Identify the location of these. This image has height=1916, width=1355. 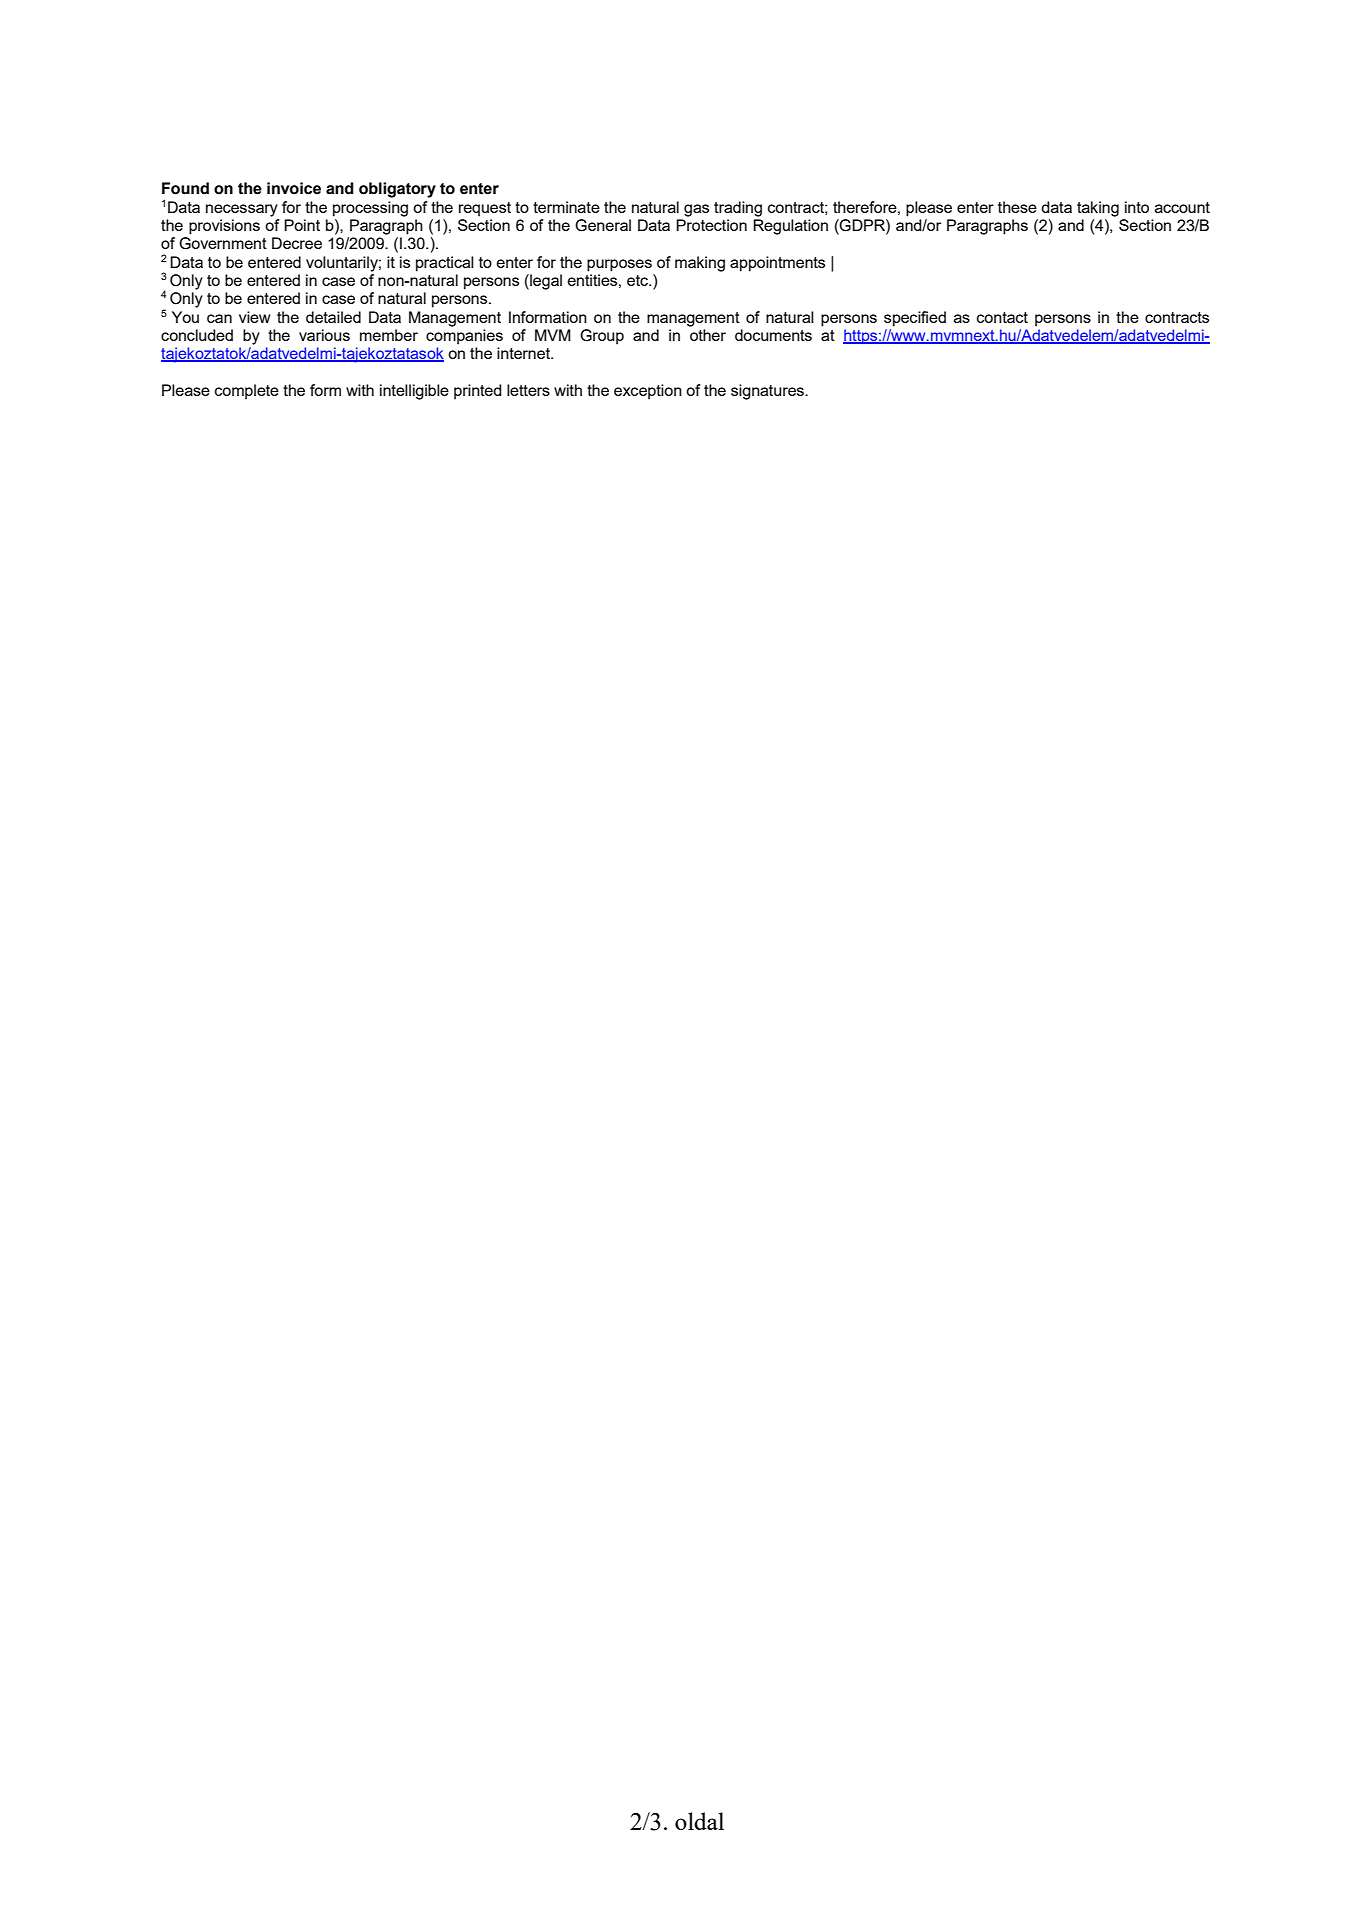
(1017, 207).
